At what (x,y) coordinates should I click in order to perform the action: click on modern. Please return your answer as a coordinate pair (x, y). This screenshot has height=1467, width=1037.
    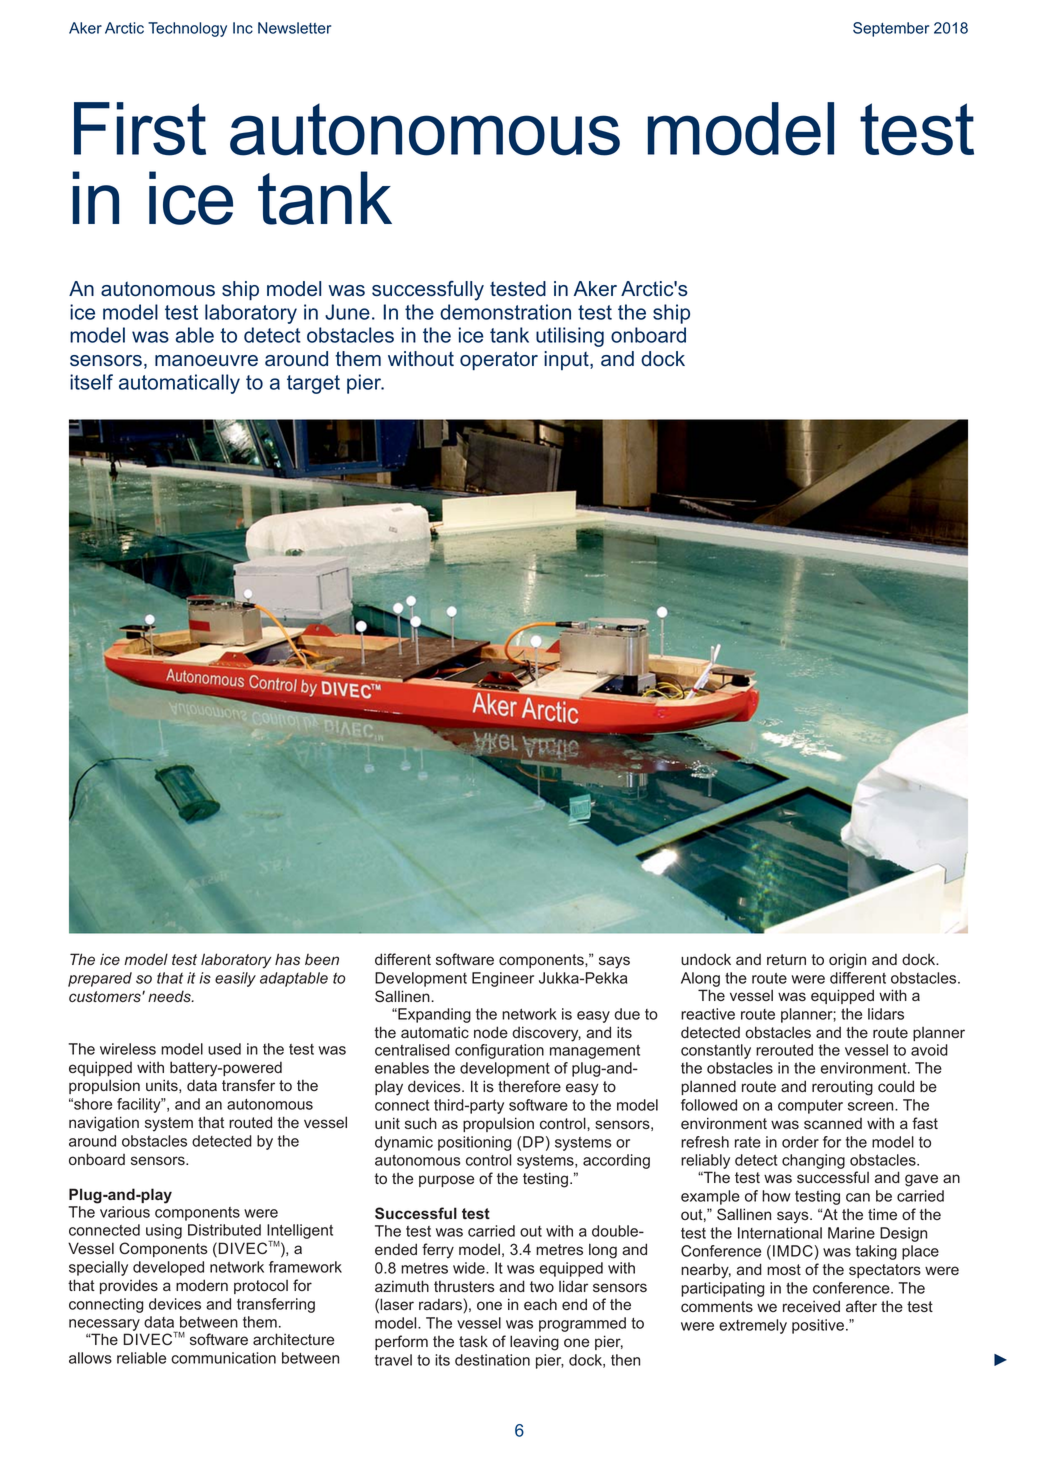
    Looking at the image, I should click on (202, 1285).
